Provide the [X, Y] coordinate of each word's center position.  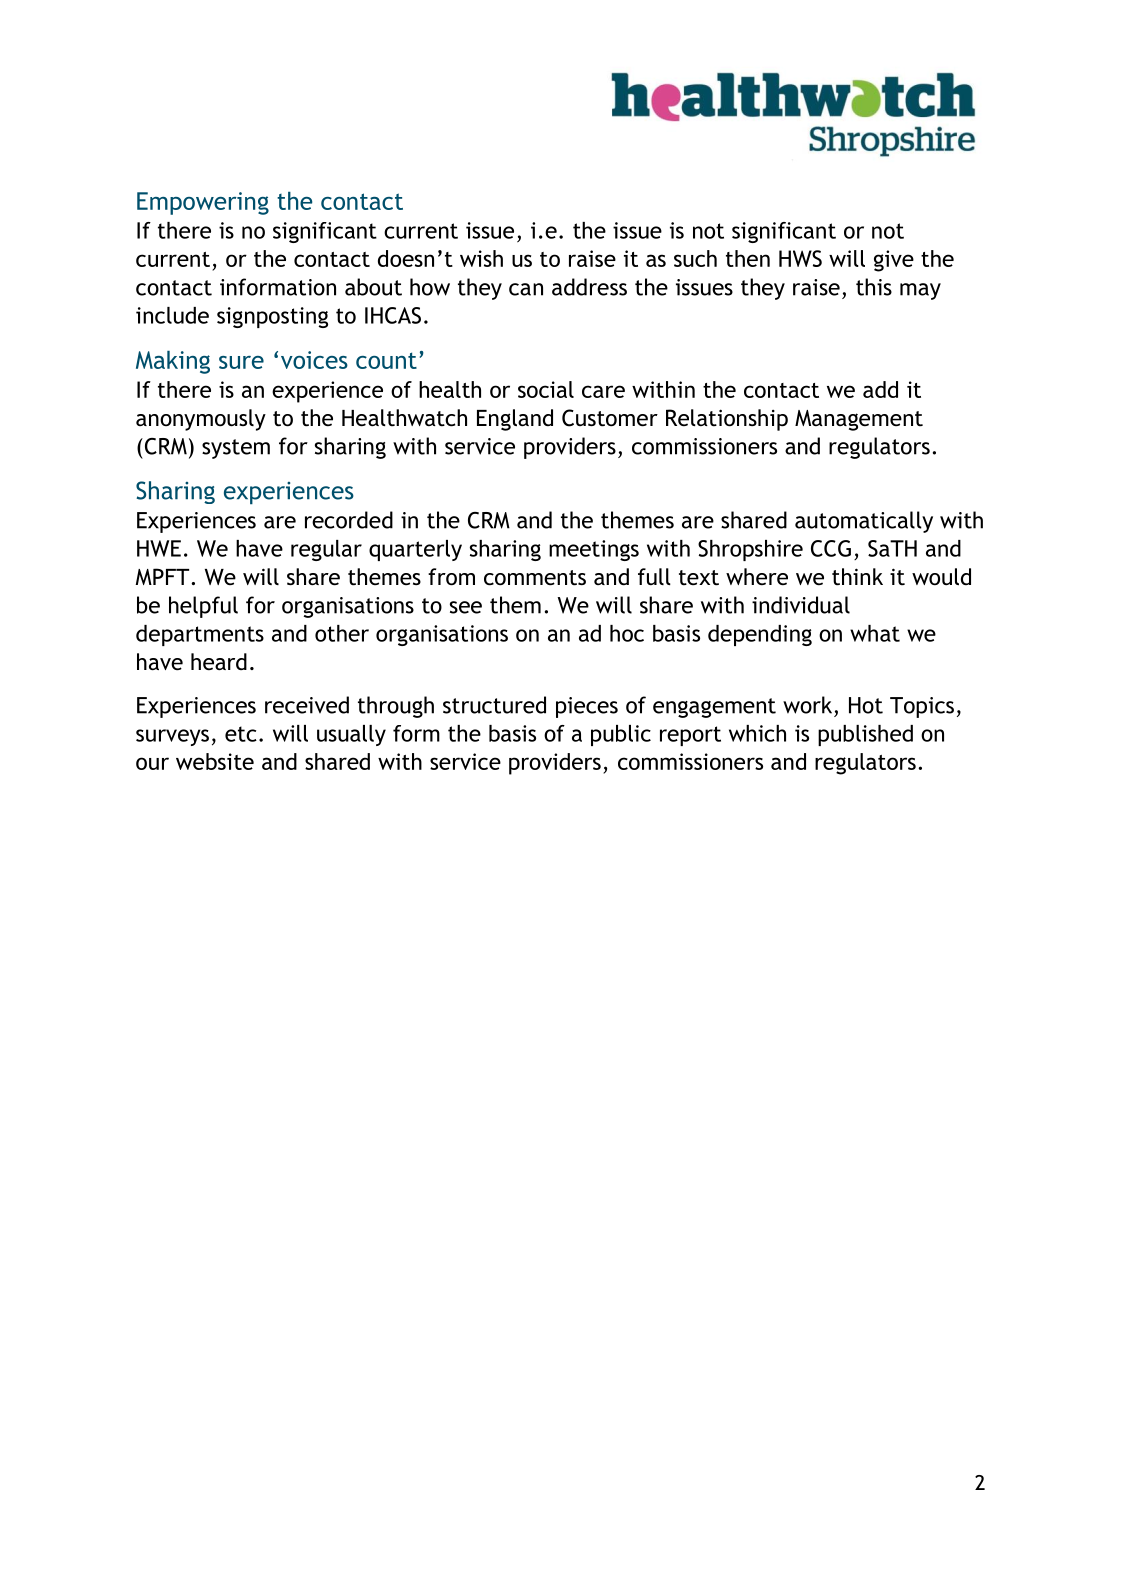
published [865, 735]
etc [241, 734]
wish [481, 258]
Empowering [203, 203]
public [621, 735]
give [894, 261]
